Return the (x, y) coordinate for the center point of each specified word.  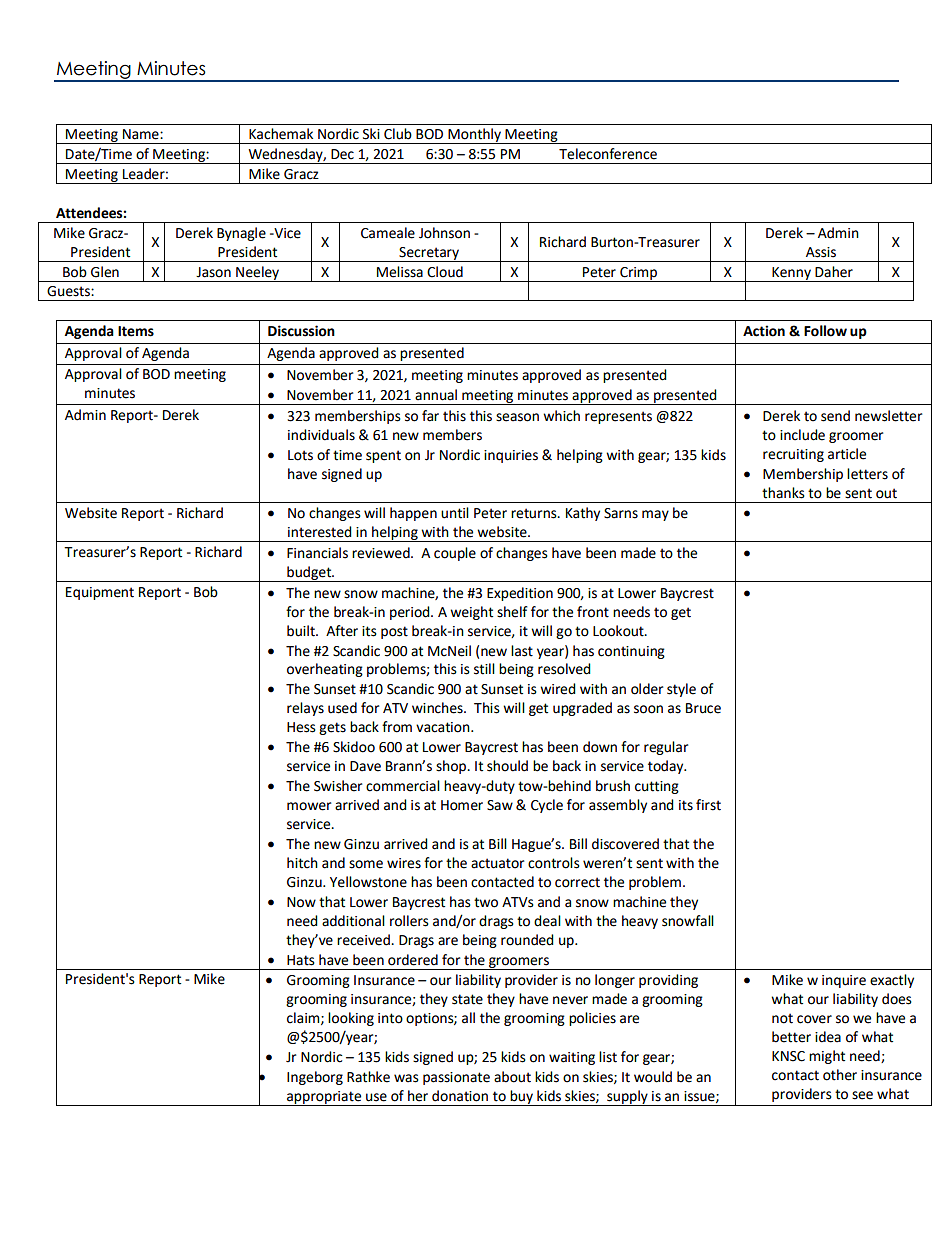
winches (438, 708)
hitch (302, 863)
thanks (783, 493)
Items (136, 331)
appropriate (324, 1098)
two (486, 902)
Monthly (474, 136)
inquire (844, 981)
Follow (825, 331)
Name (142, 134)
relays (305, 709)
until (455, 513)
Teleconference (608, 154)
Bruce (703, 708)
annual (436, 395)
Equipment (100, 593)
